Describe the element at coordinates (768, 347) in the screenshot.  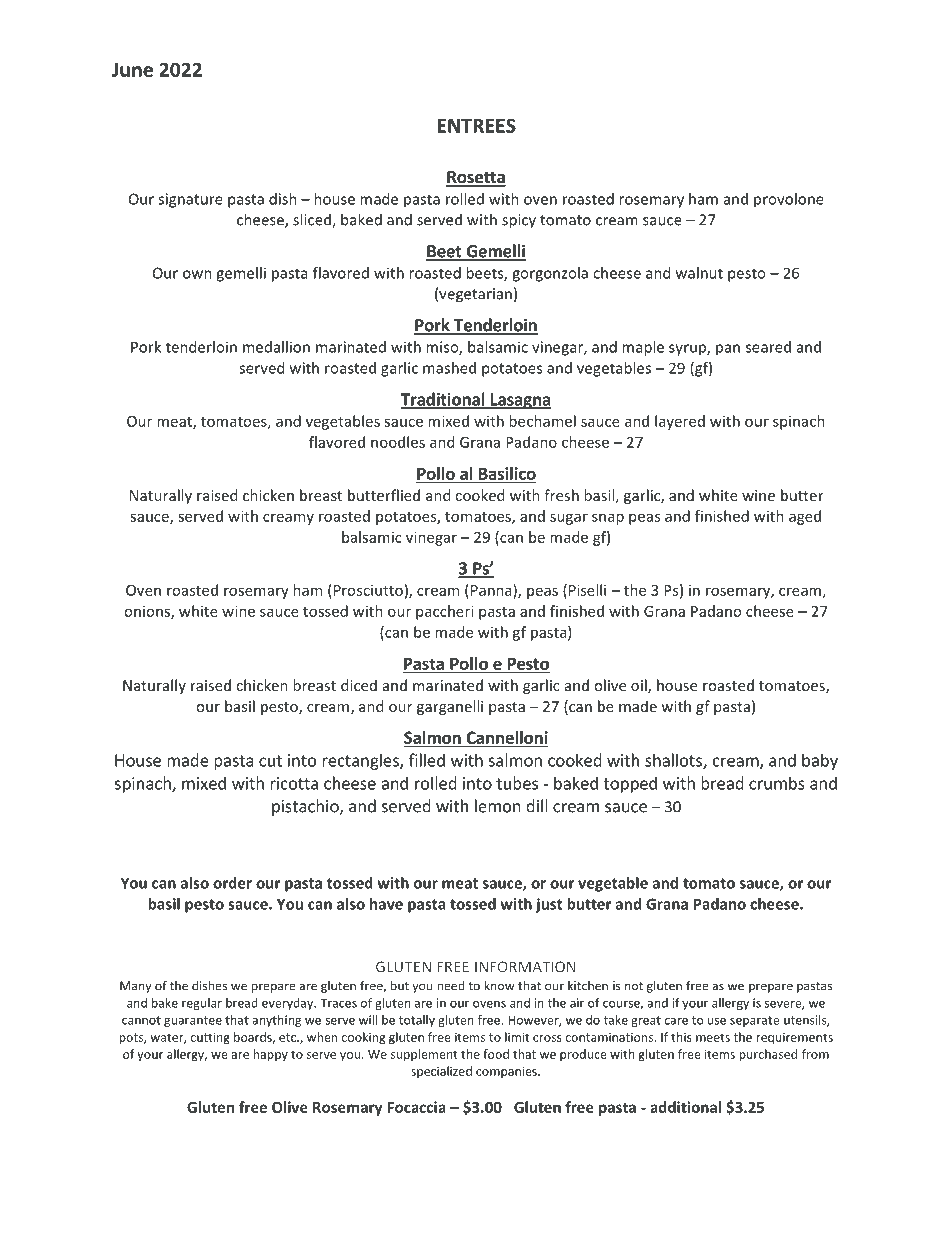
I see `seared` at that location.
